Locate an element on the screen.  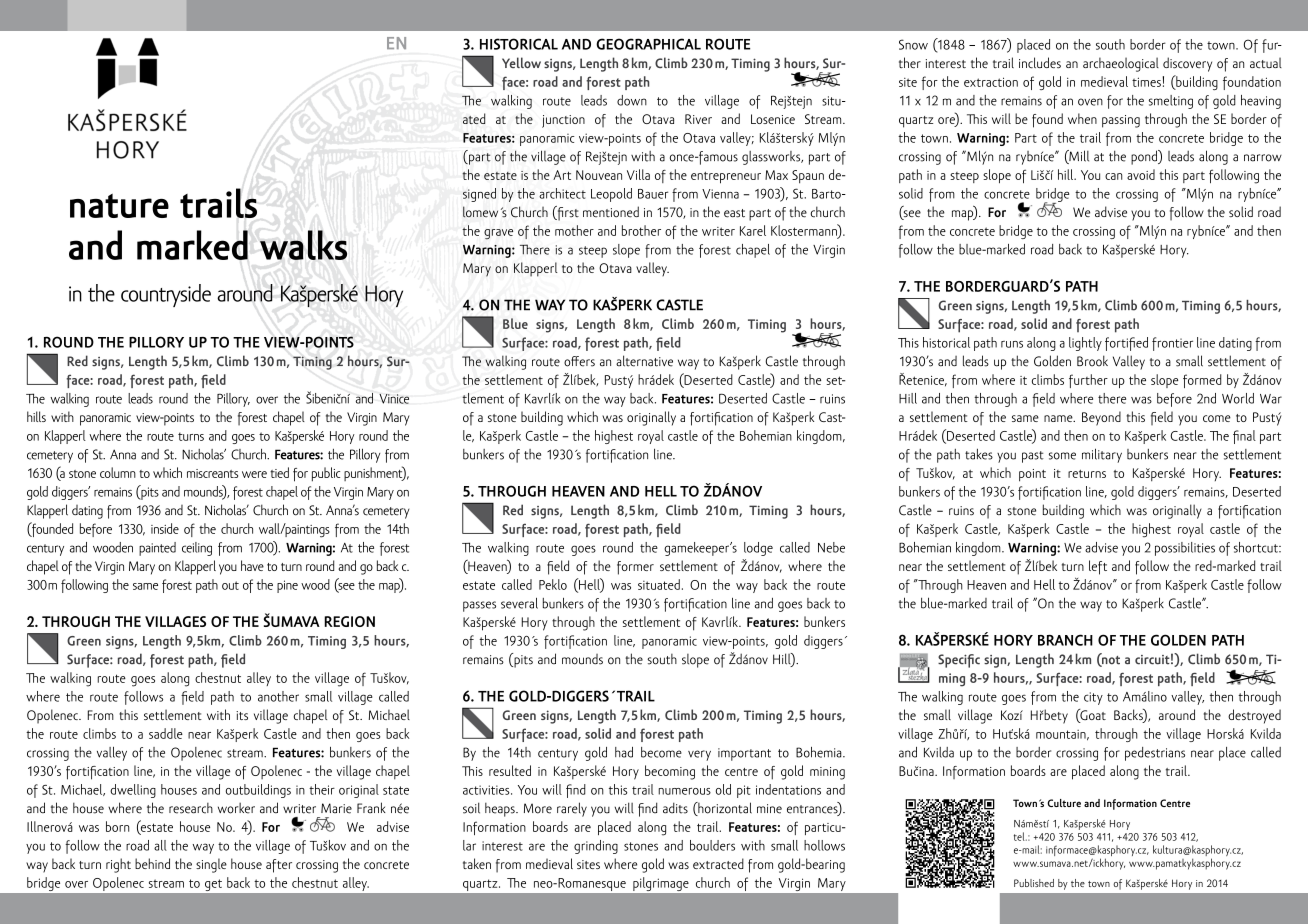
after is located at coordinates (279, 866).
